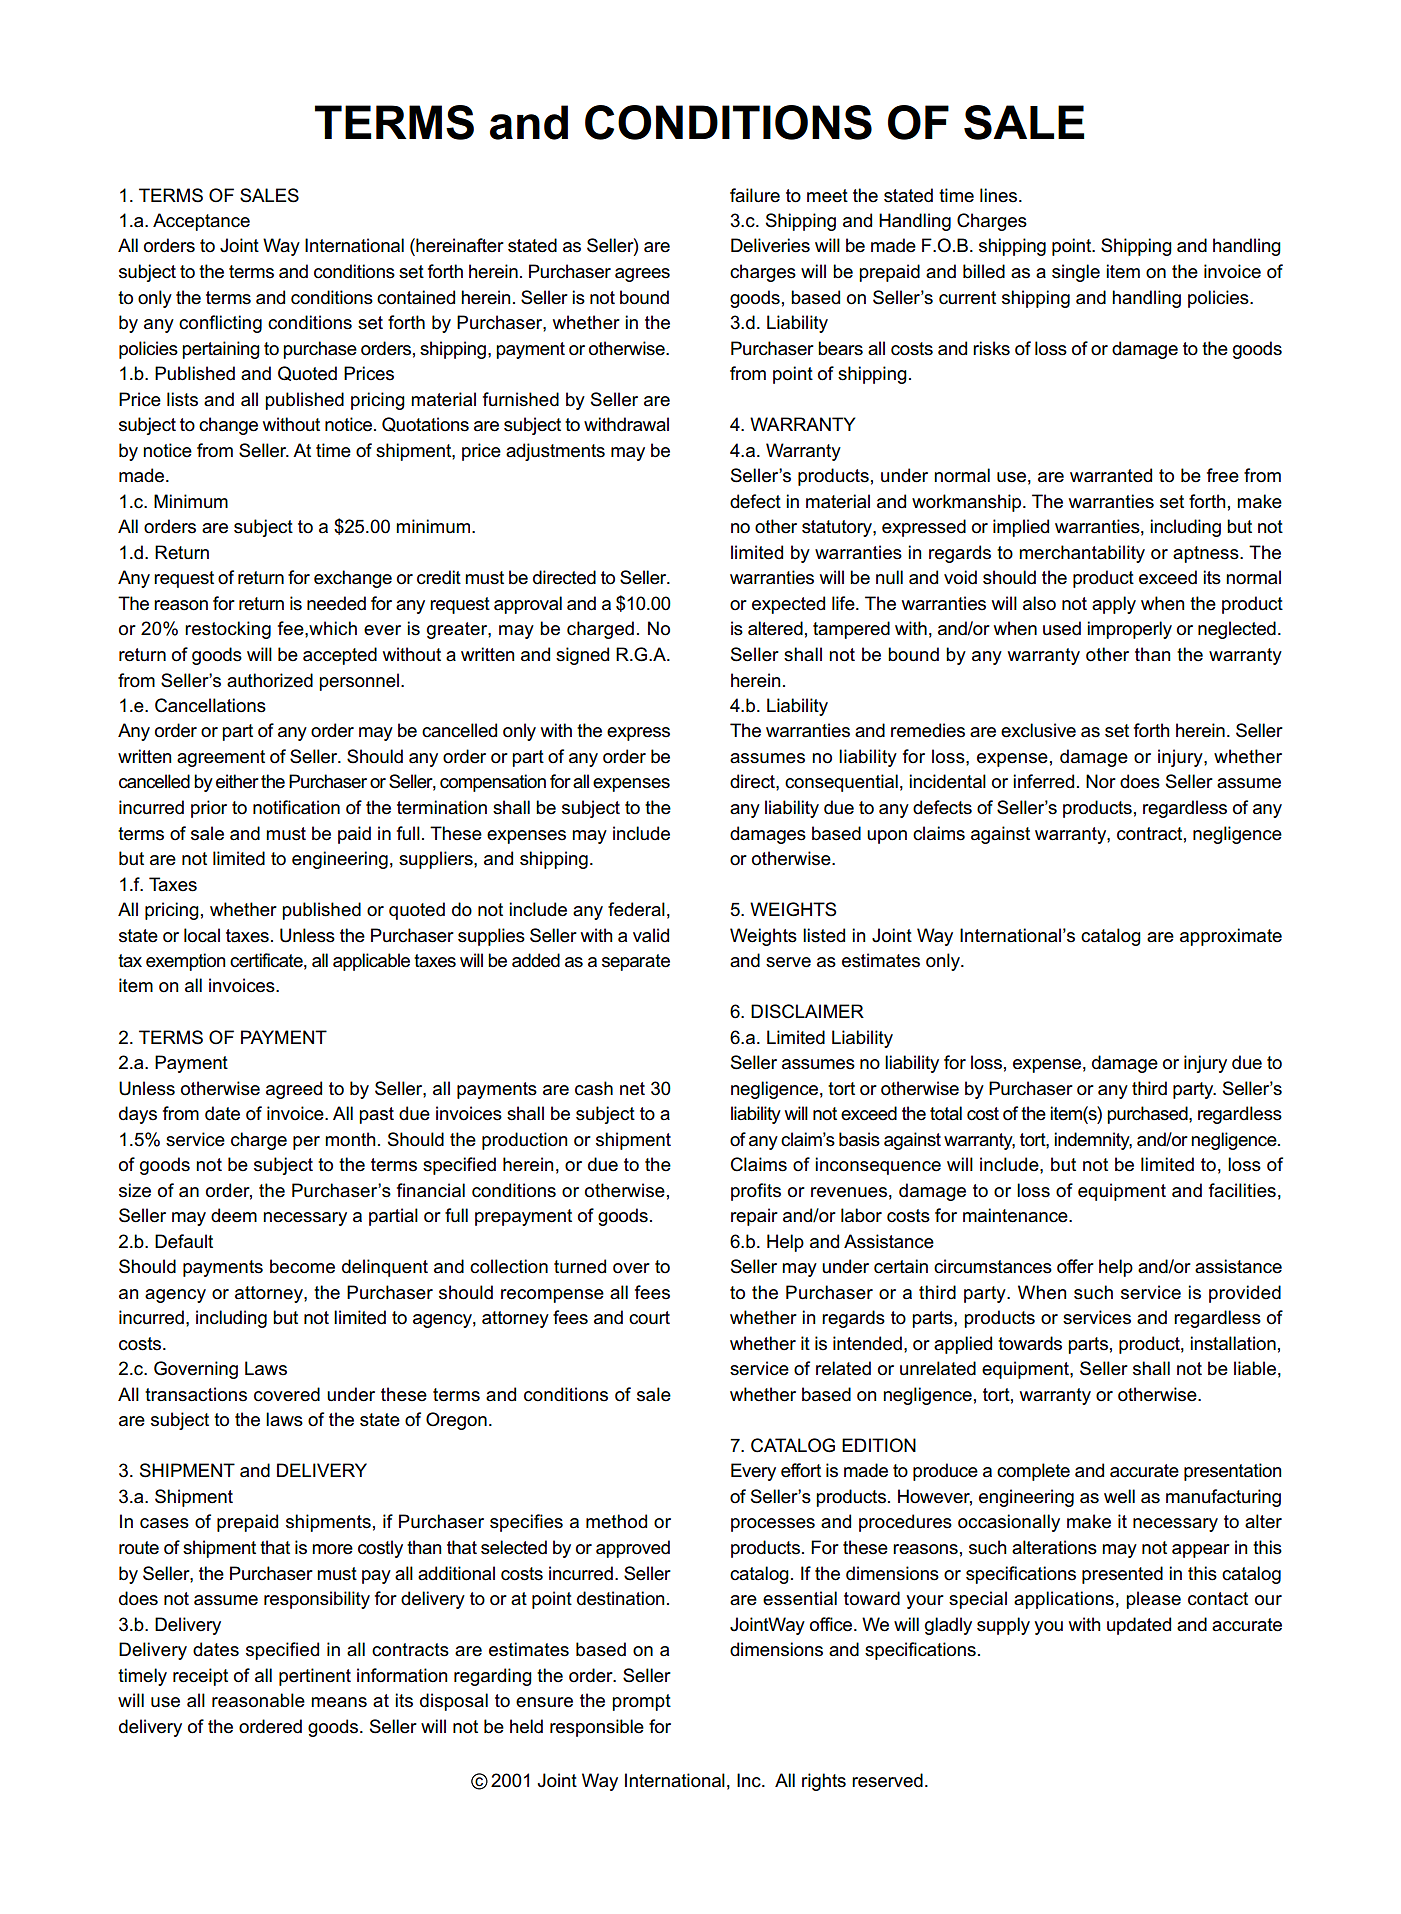 This document has height=1914, width=1401. Describe the element at coordinates (339, 1702) in the document. I see `means` at that location.
